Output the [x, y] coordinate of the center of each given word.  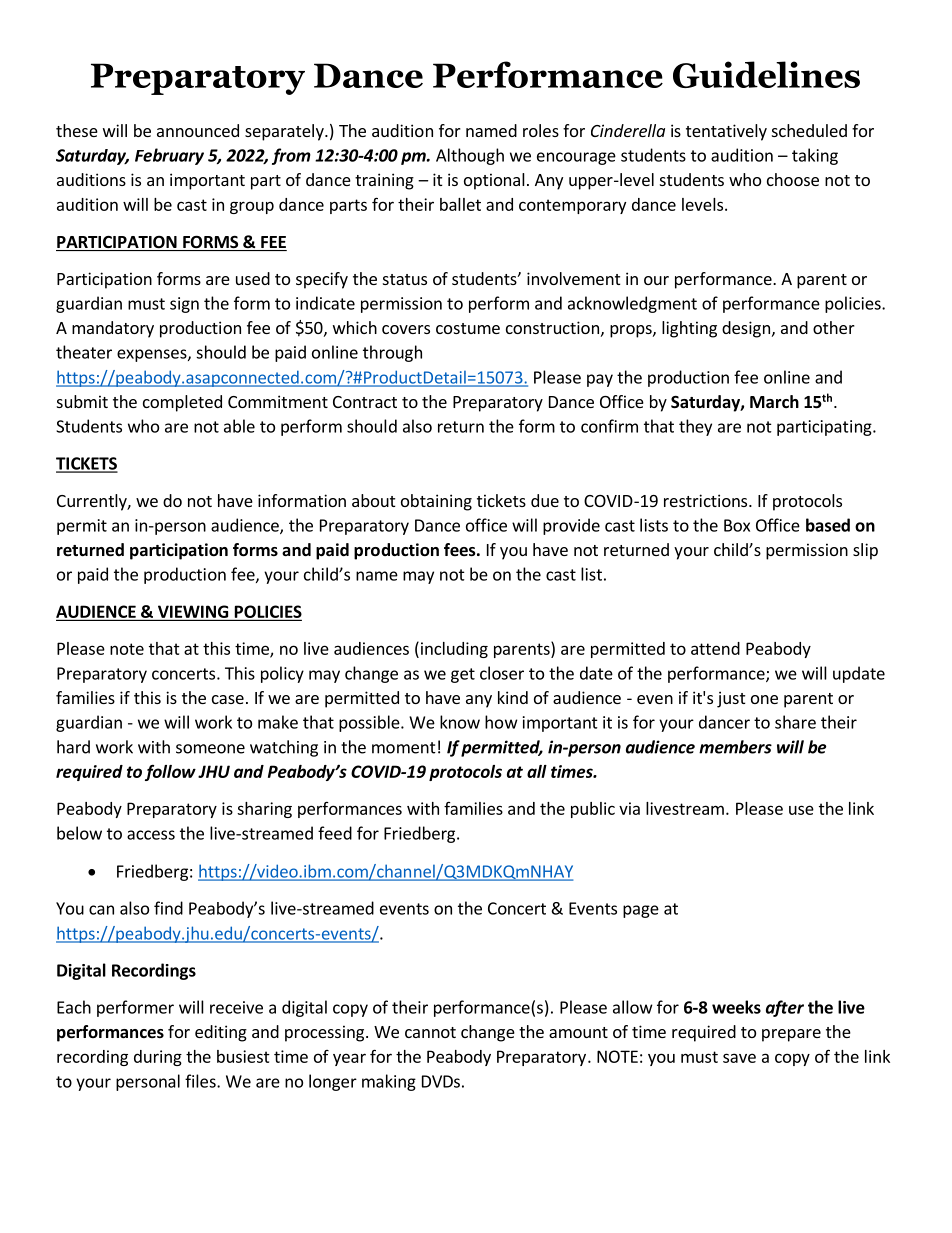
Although [470, 156]
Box [737, 525]
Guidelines [766, 74]
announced [198, 130]
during [158, 1058]
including [453, 649]
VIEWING [193, 613]
